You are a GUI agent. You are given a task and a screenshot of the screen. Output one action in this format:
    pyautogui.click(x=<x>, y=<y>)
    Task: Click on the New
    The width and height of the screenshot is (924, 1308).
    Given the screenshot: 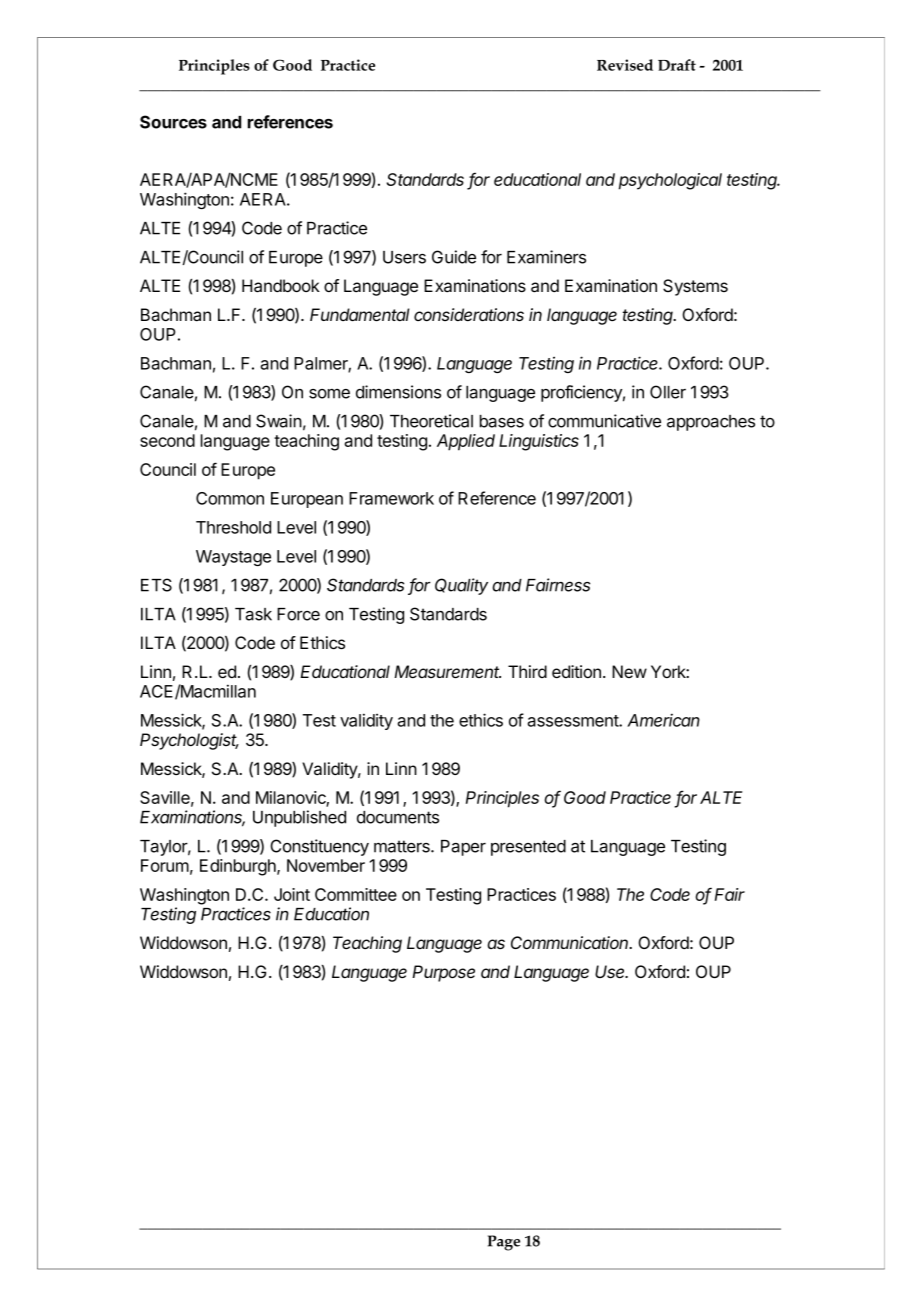 What is the action you would take?
    pyautogui.click(x=629, y=671)
